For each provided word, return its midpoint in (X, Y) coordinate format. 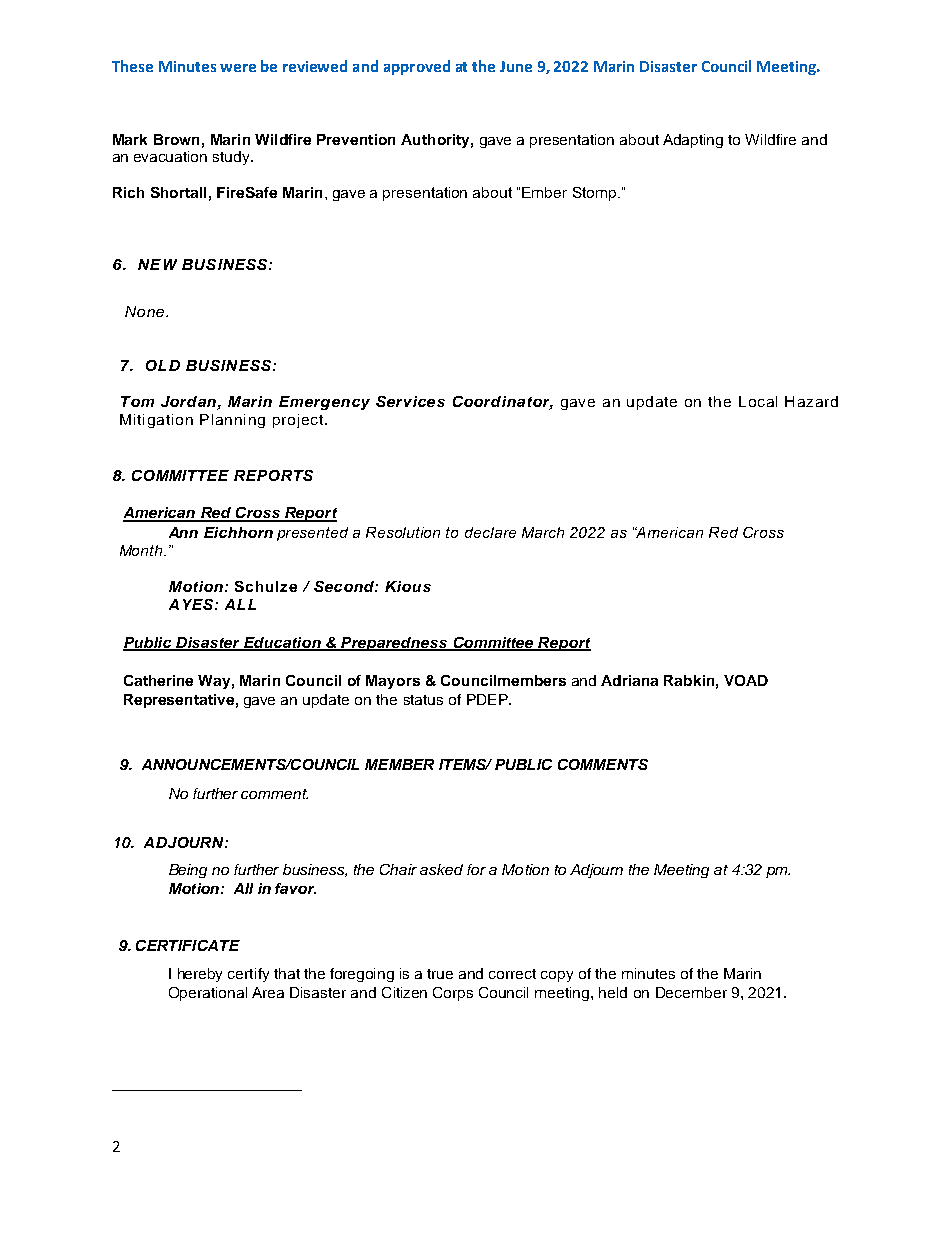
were (238, 68)
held (613, 992)
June (516, 66)
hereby (200, 975)
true (440, 974)
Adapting (693, 141)
